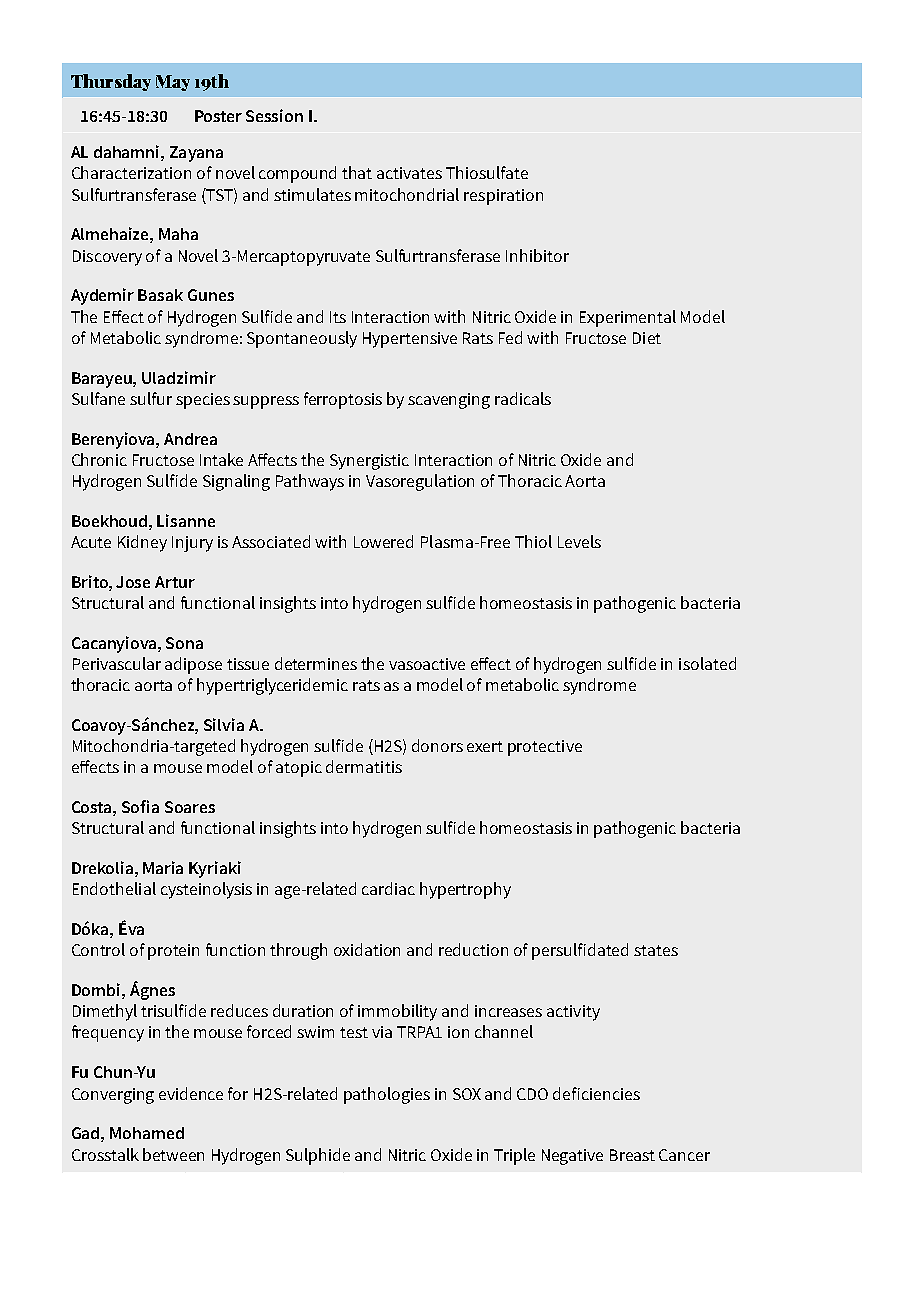 The height and width of the image is (1311, 924). What do you see at coordinates (656, 950) in the image?
I see `states` at bounding box center [656, 950].
